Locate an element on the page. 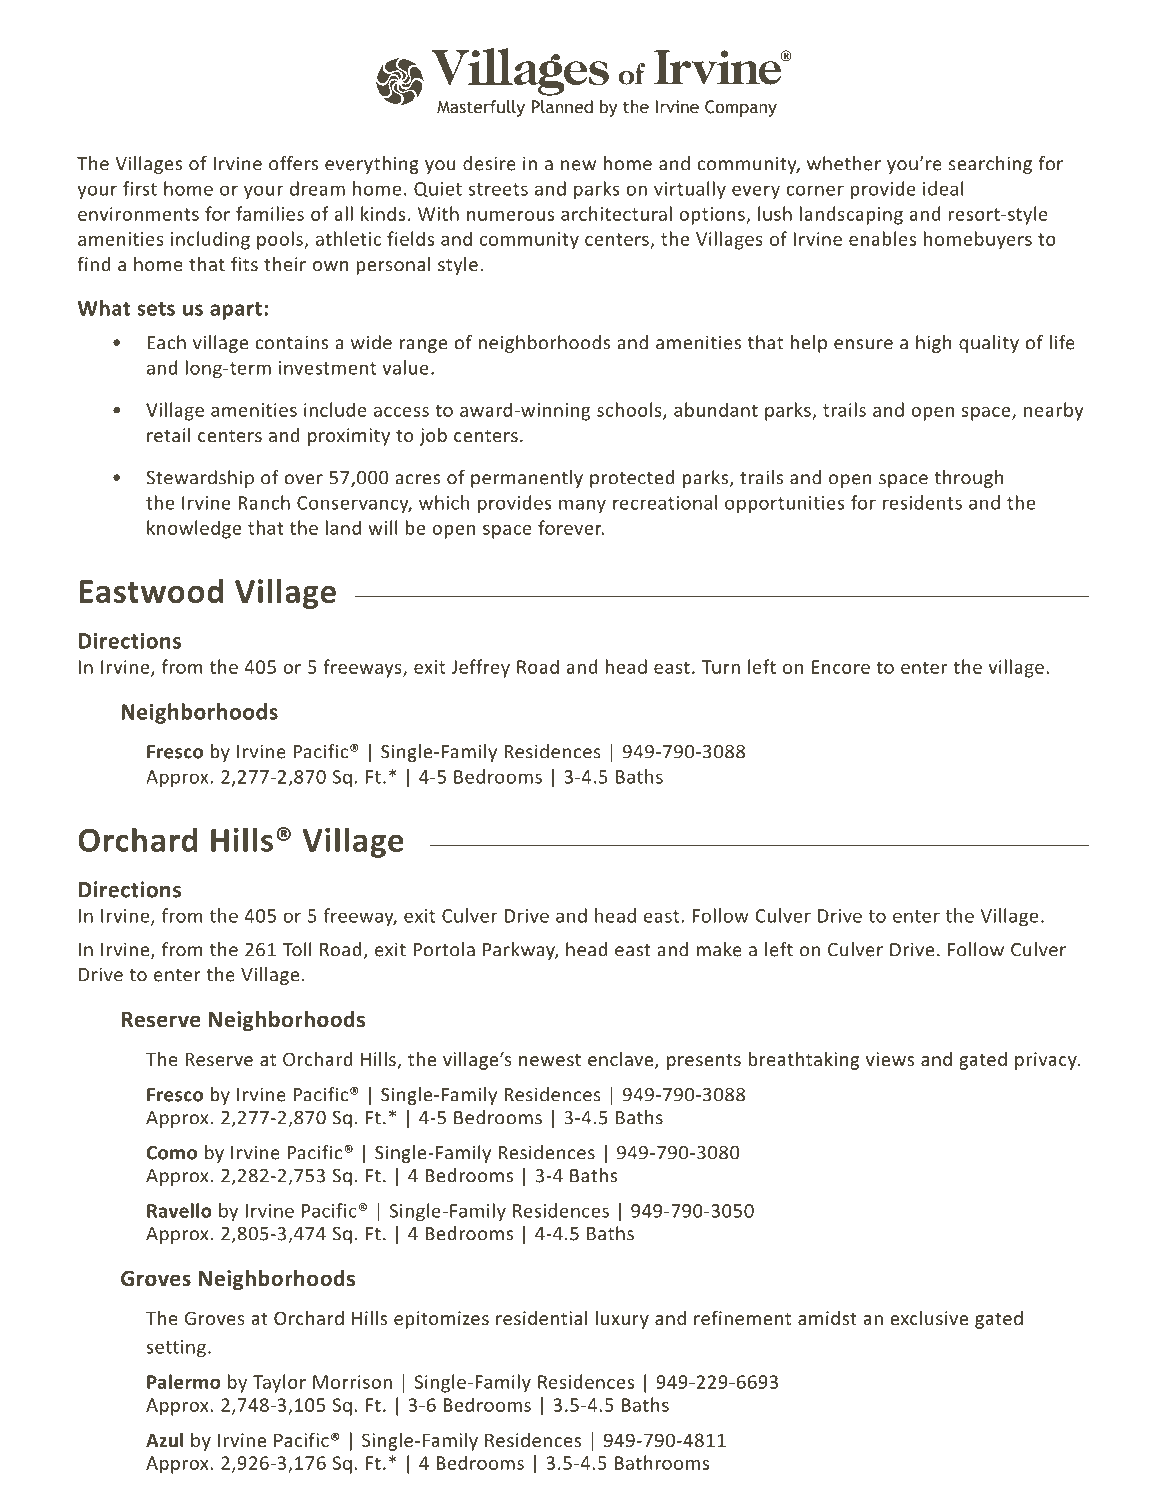 The image size is (1167, 1510). Azul is located at coordinates (164, 1439).
